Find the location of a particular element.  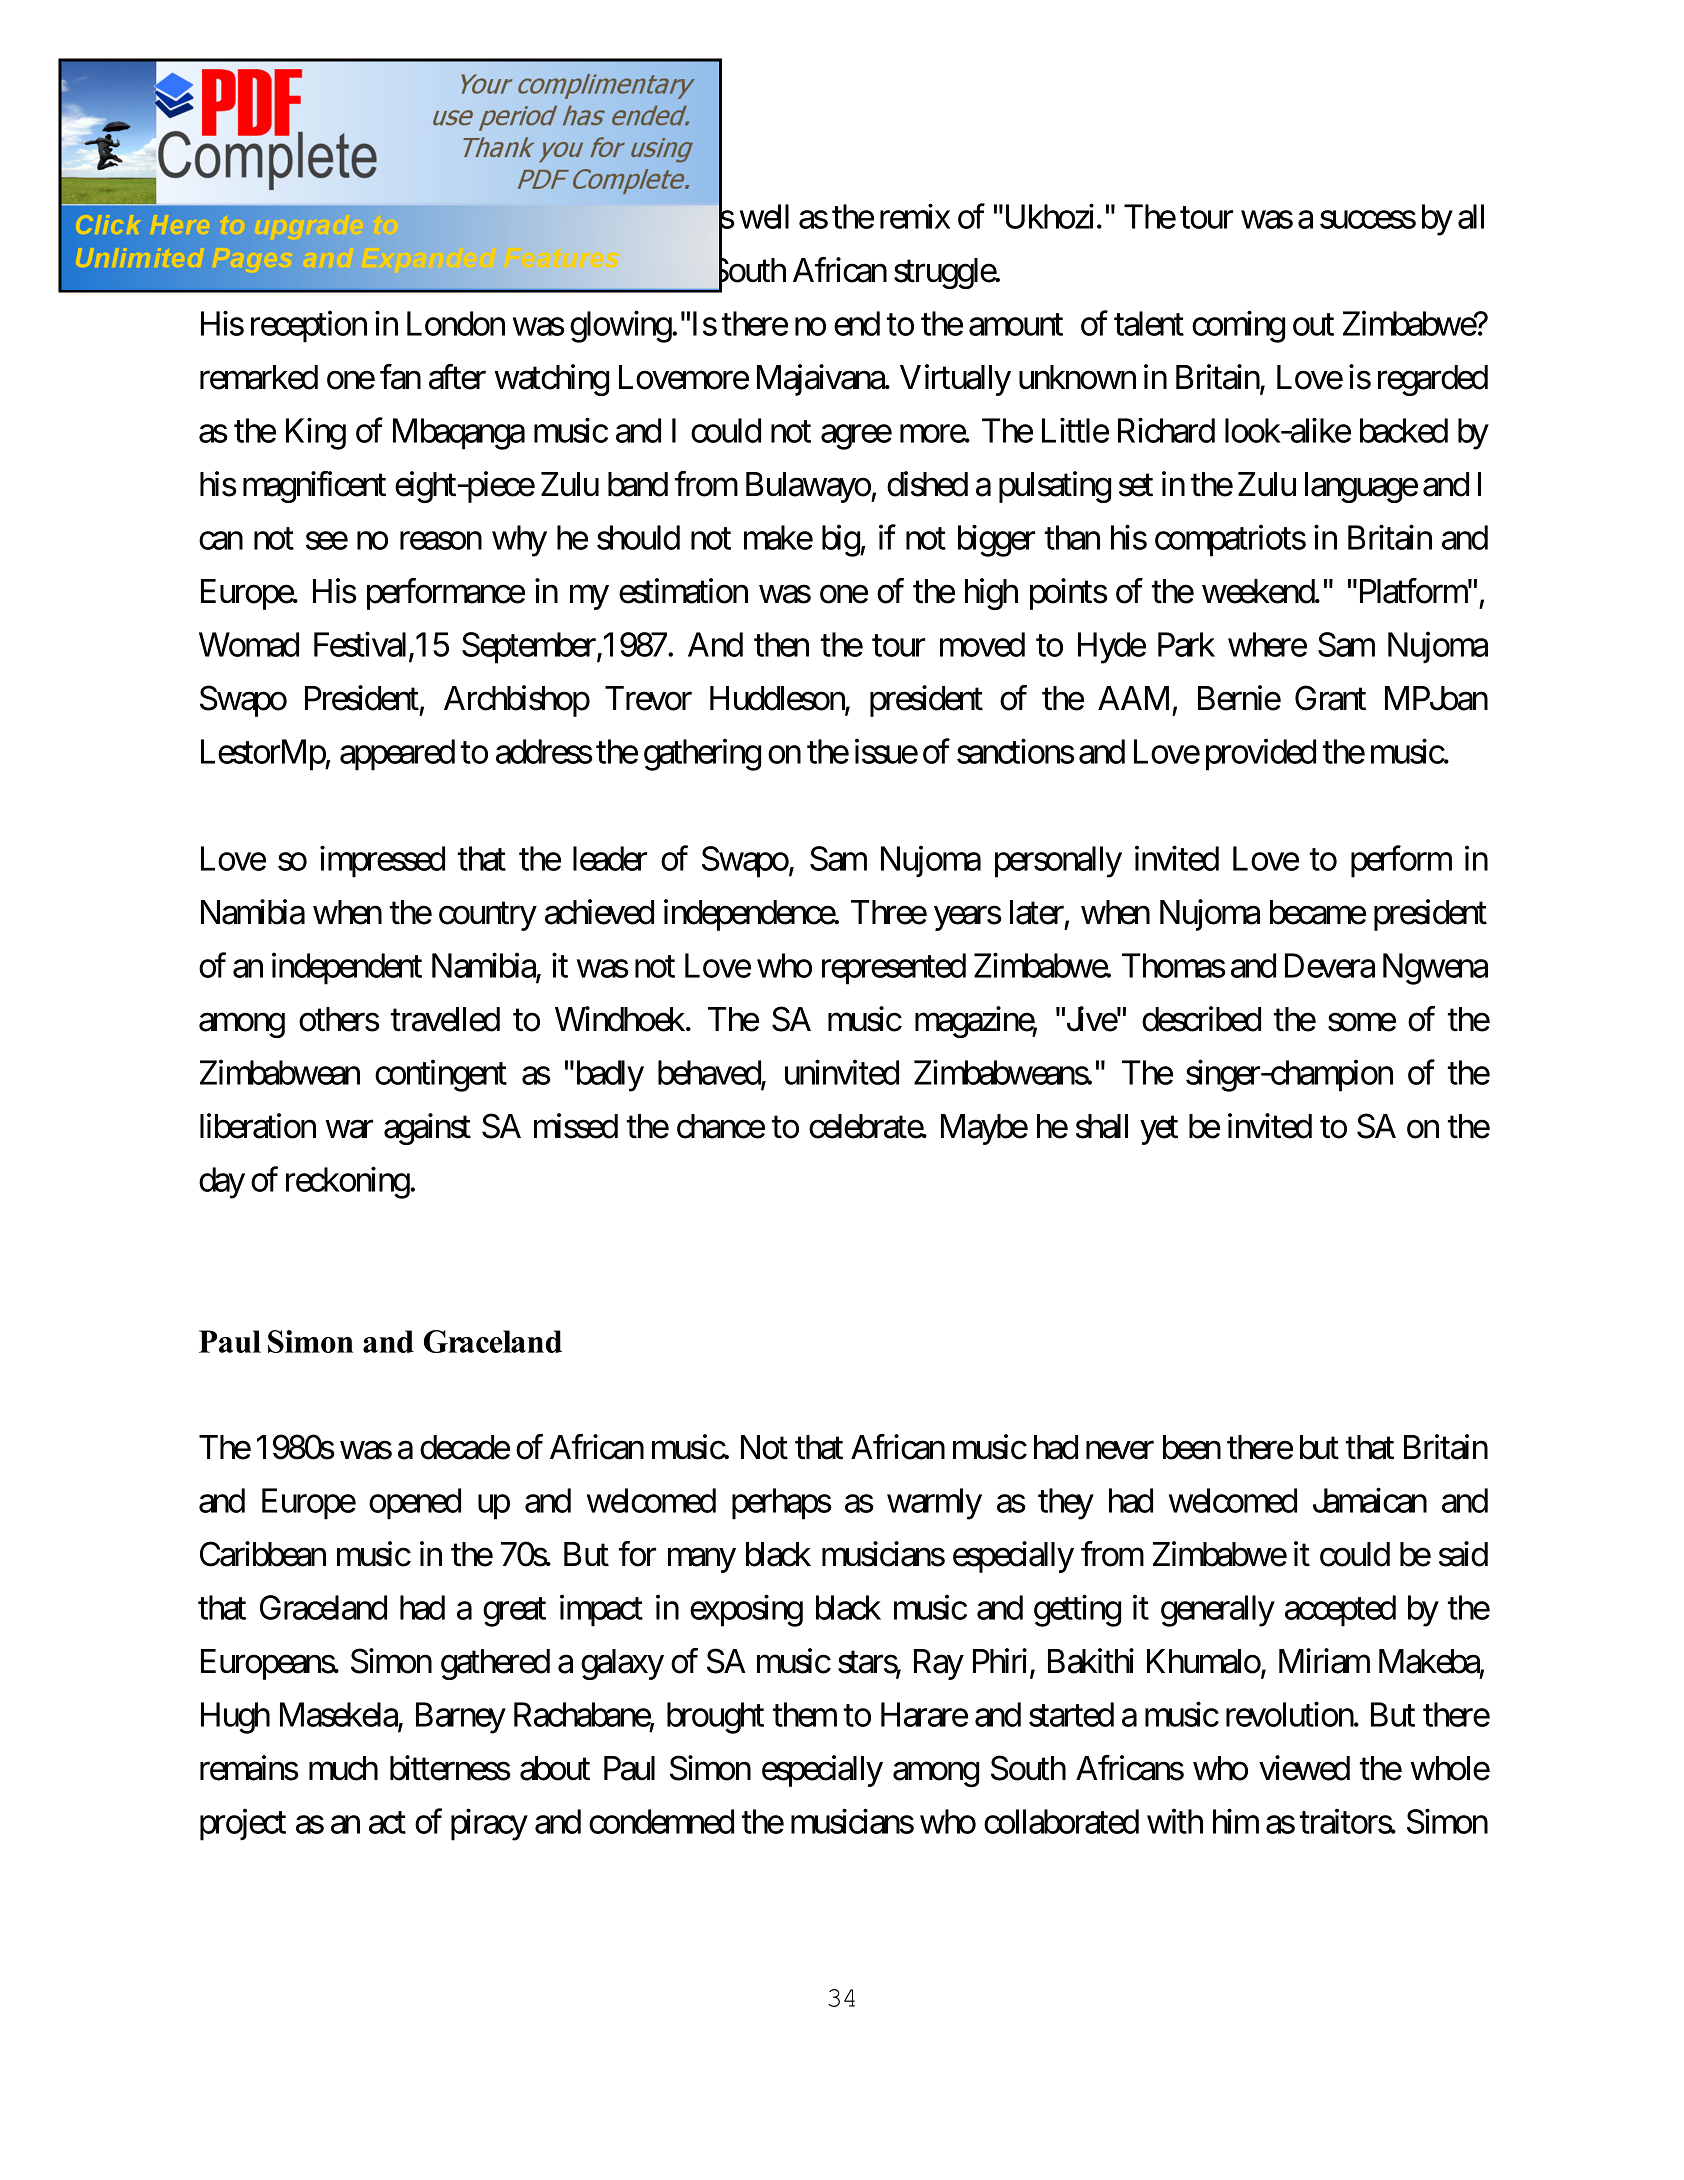

warmly is located at coordinates (934, 1504).
